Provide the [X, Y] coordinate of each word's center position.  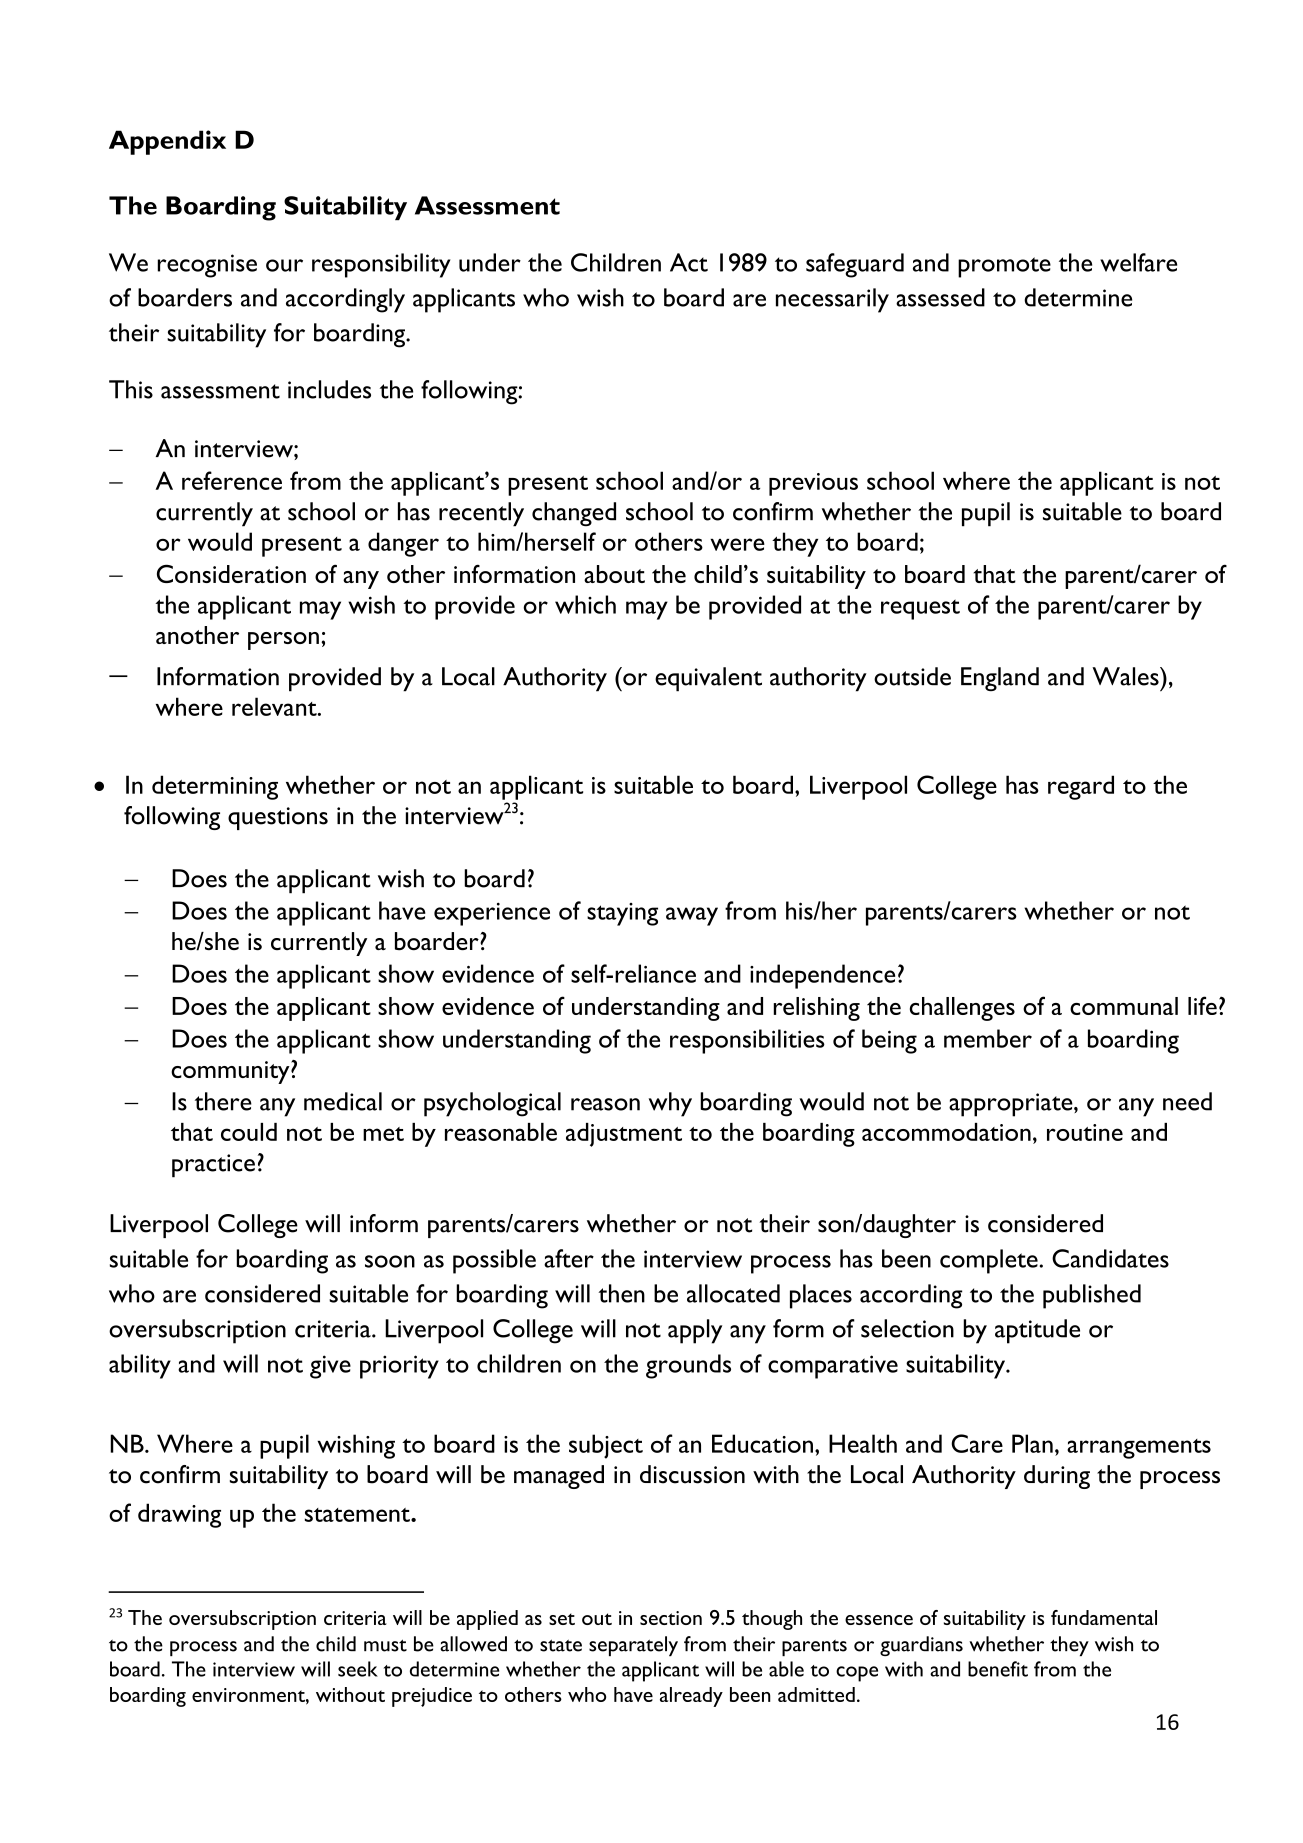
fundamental [1104, 1617]
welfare [1138, 262]
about [614, 574]
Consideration [231, 573]
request [920, 610]
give [330, 1367]
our [284, 265]
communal [1124, 1006]
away [692, 916]
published [1092, 1296]
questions [278, 818]
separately [633, 1646]
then [621, 1293]
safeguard [855, 265]
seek [358, 1669]
